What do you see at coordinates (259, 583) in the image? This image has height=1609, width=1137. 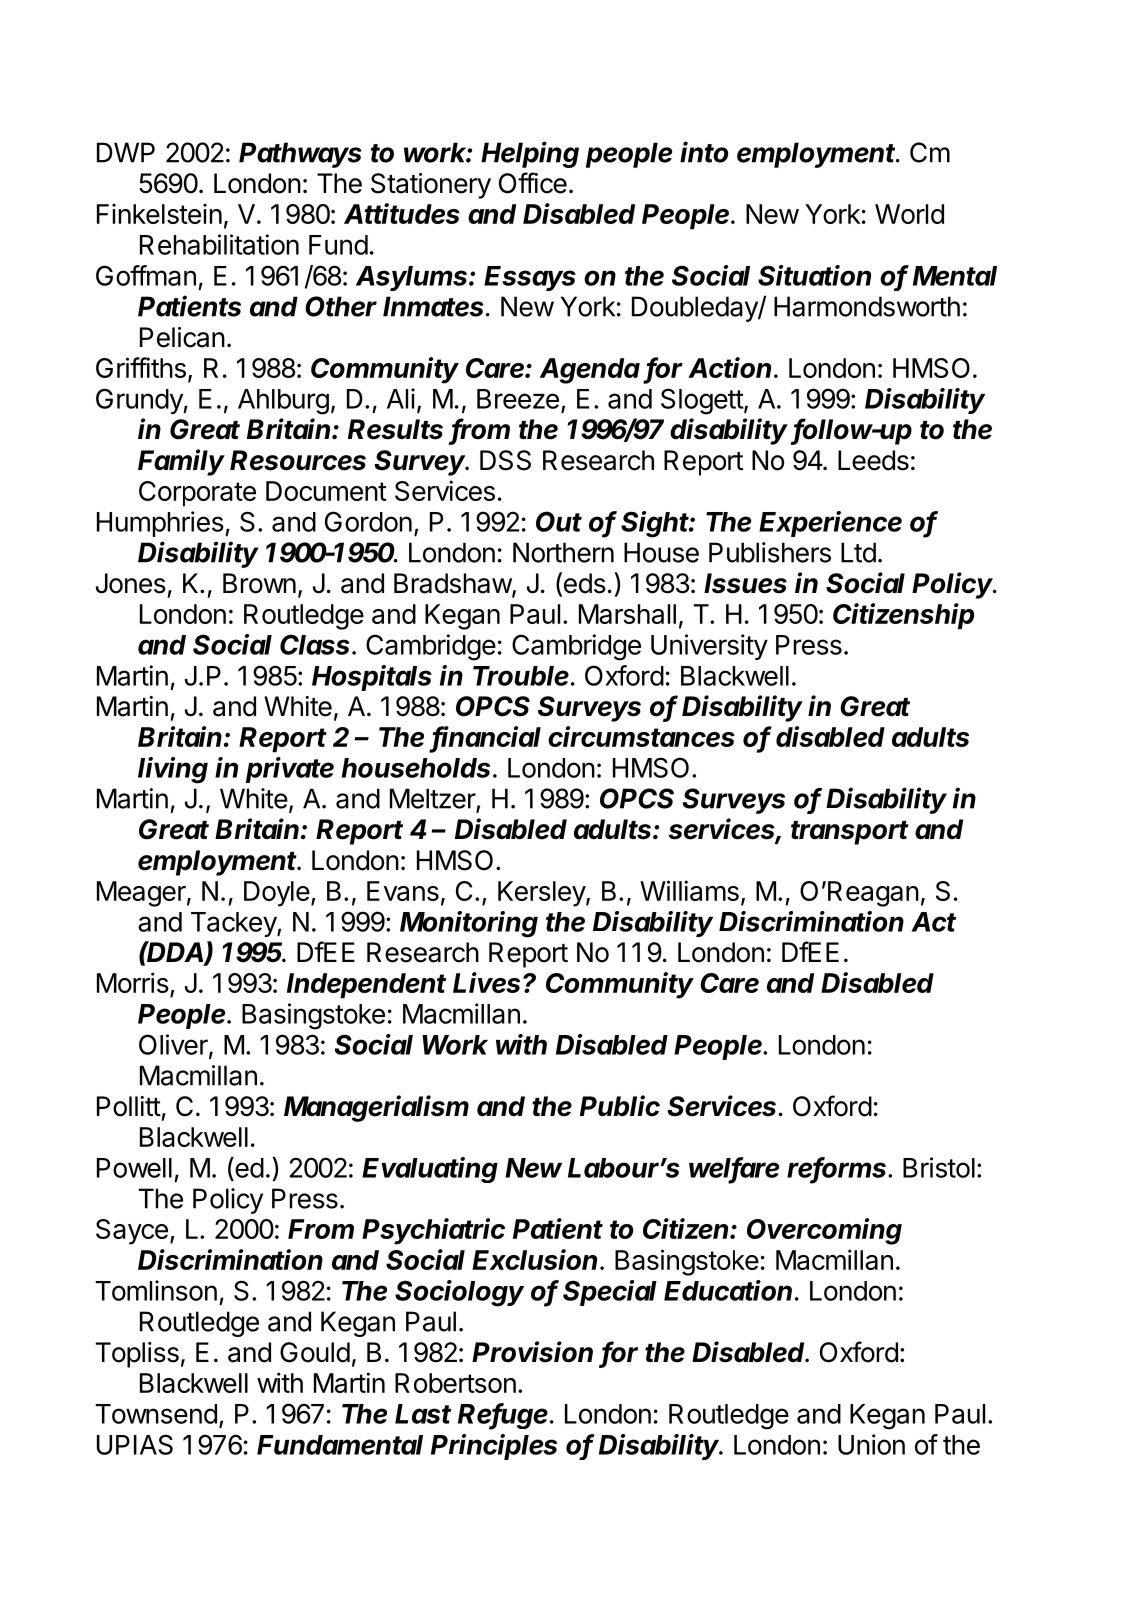 I see `Brown` at bounding box center [259, 583].
